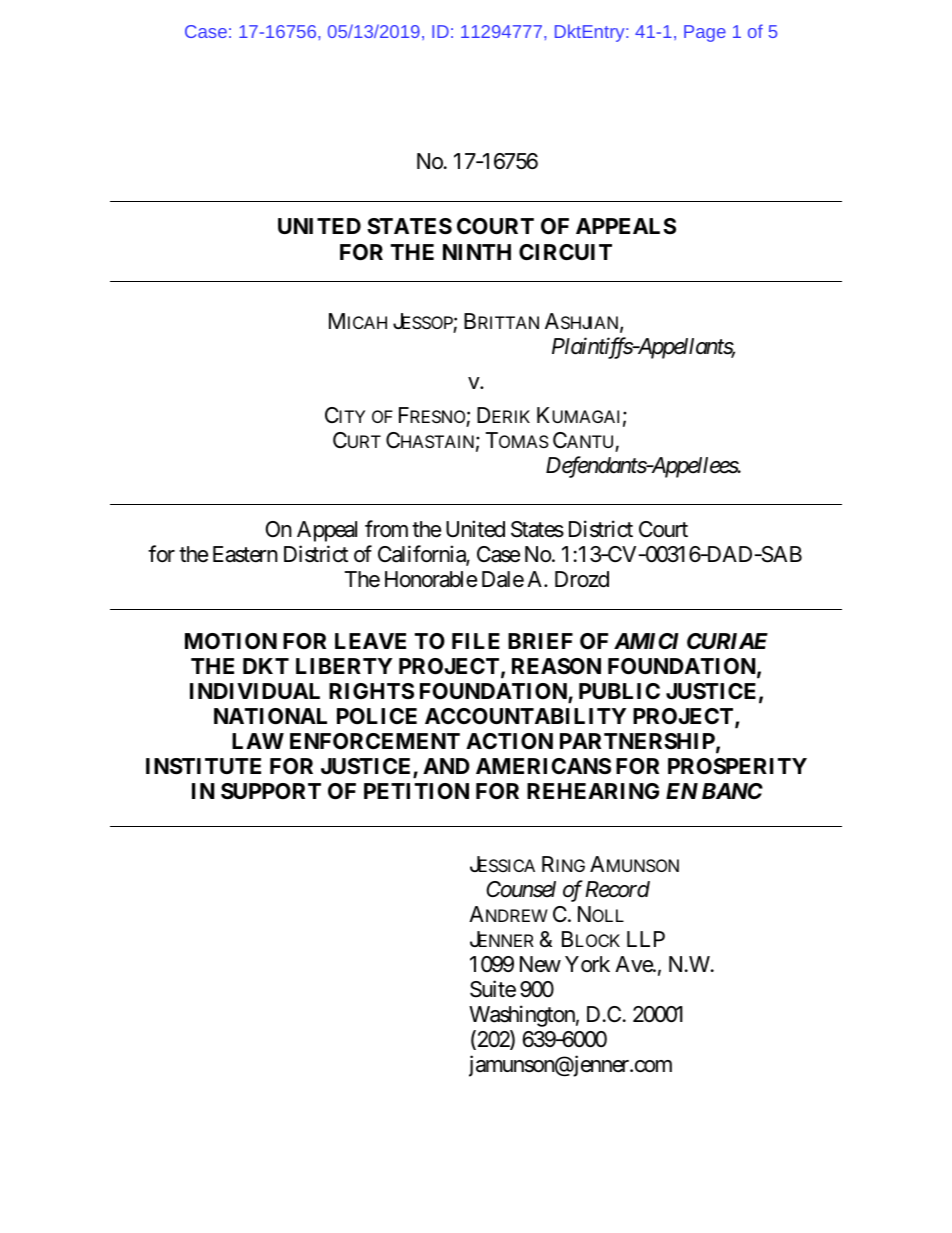 Image resolution: width=952 pixels, height=1233 pixels. I want to click on Eastern, so click(245, 554).
